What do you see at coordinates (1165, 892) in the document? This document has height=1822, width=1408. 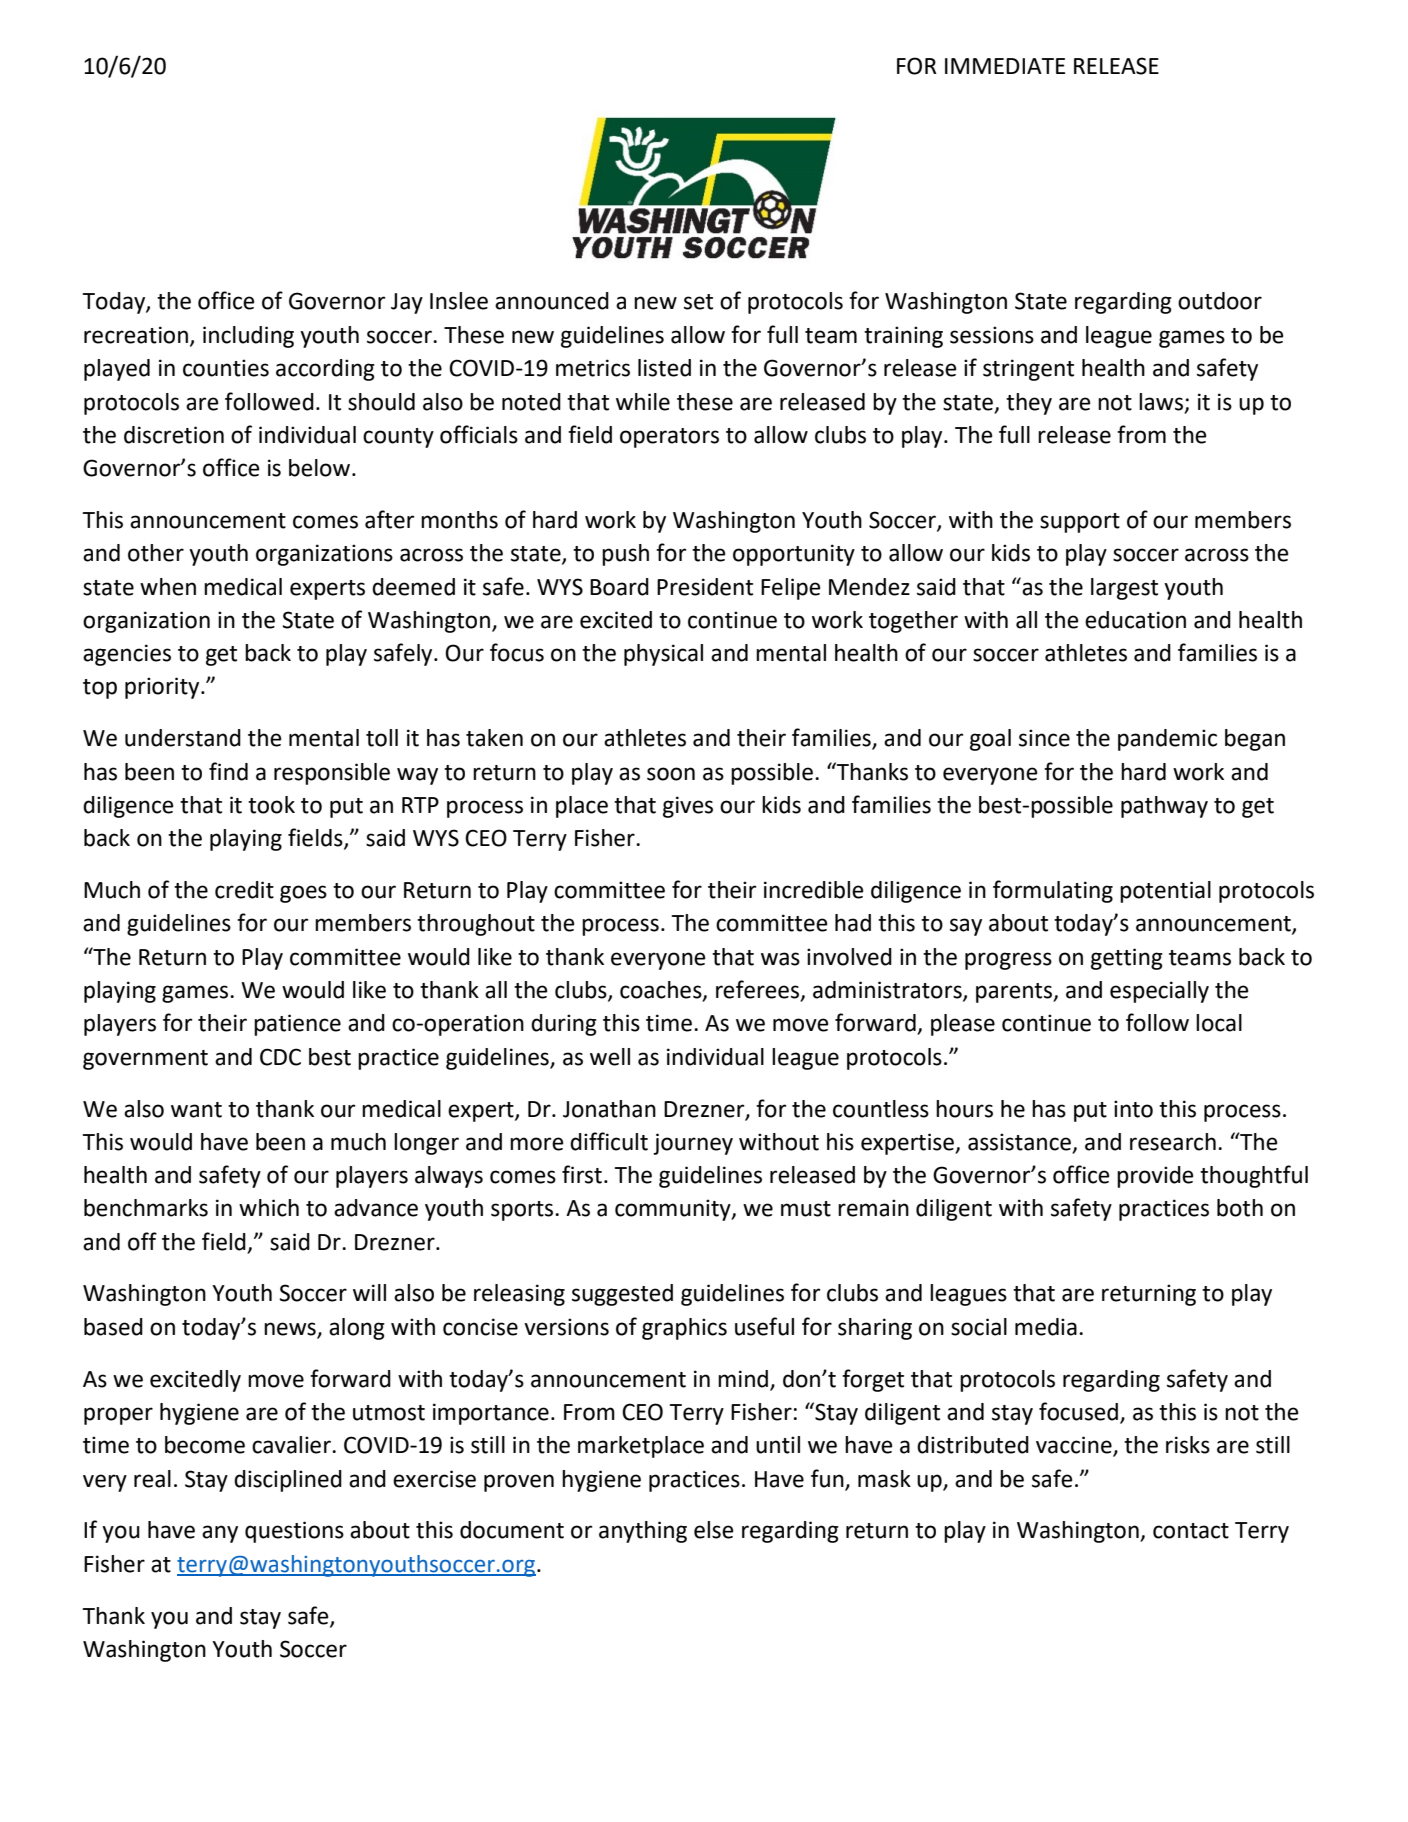 I see `potential` at bounding box center [1165, 892].
